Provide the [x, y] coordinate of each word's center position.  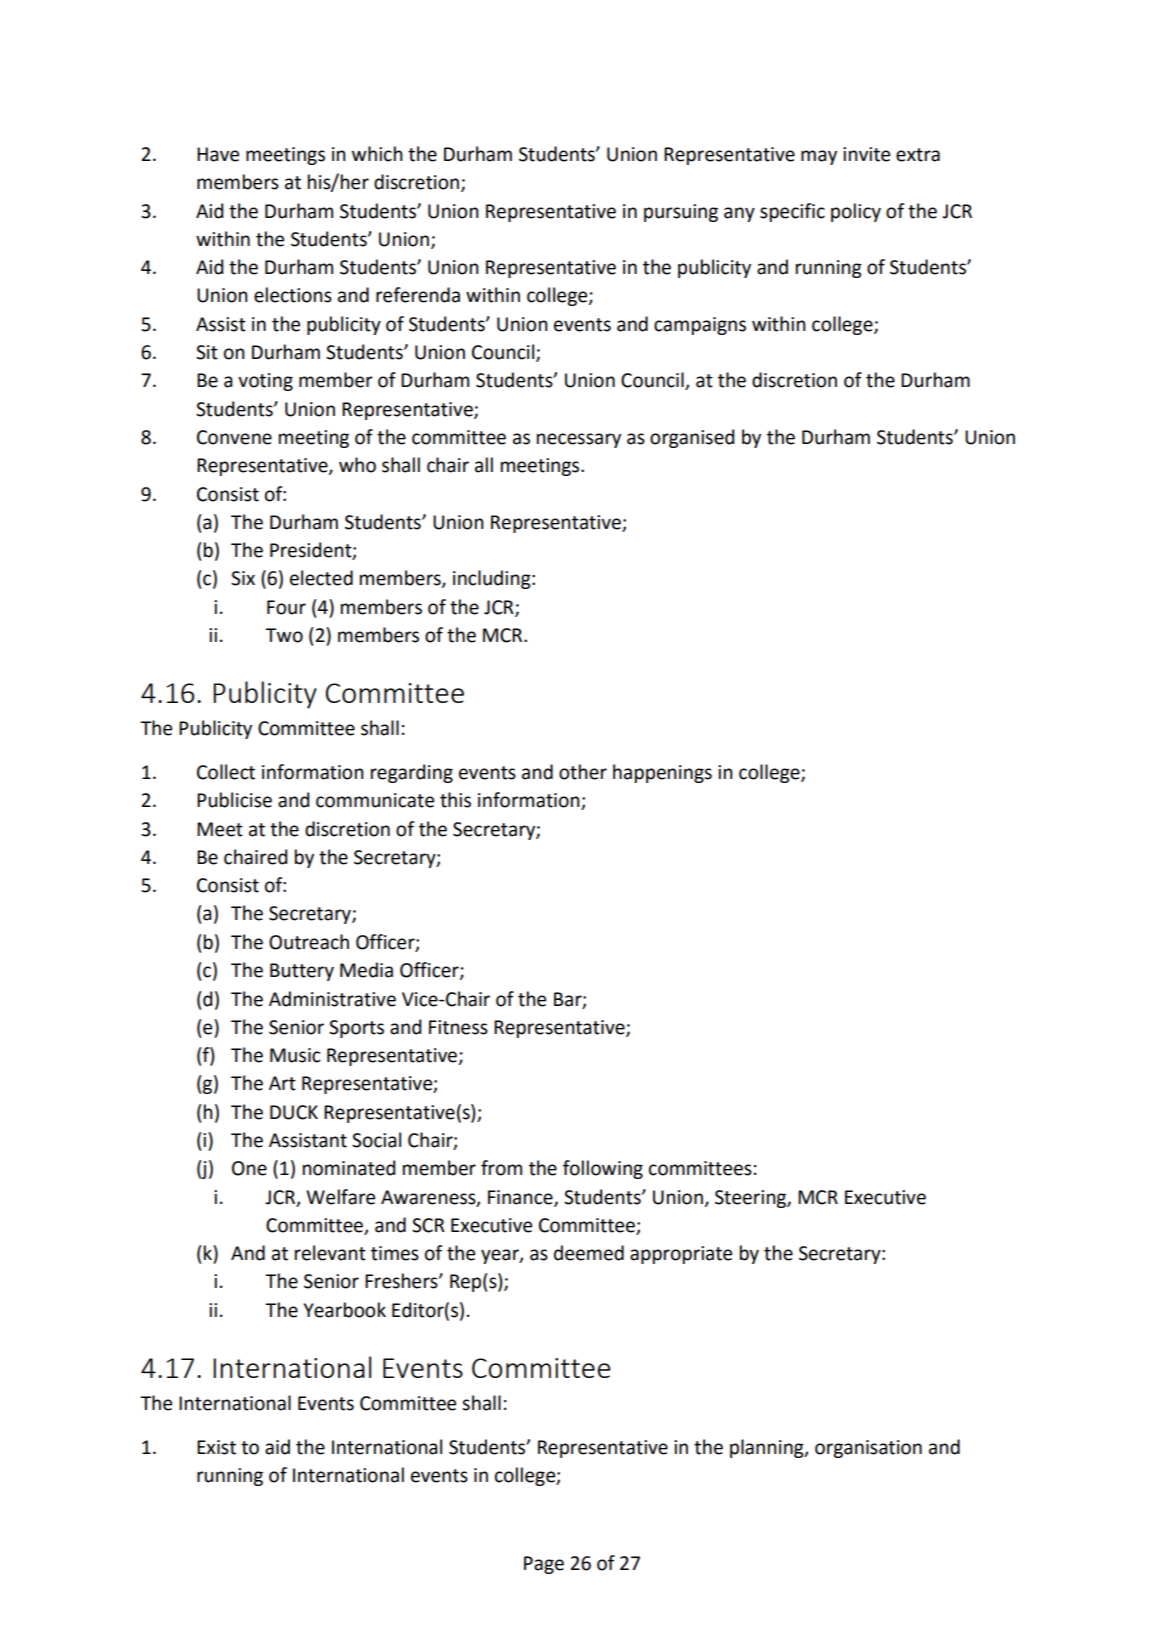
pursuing [681, 213]
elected [321, 578]
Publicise [234, 800]
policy [856, 212]
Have [218, 154]
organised [692, 438]
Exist [216, 1447]
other [583, 772]
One [249, 1168]
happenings [662, 773]
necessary [579, 440]
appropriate [681, 1255]
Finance [521, 1198]
